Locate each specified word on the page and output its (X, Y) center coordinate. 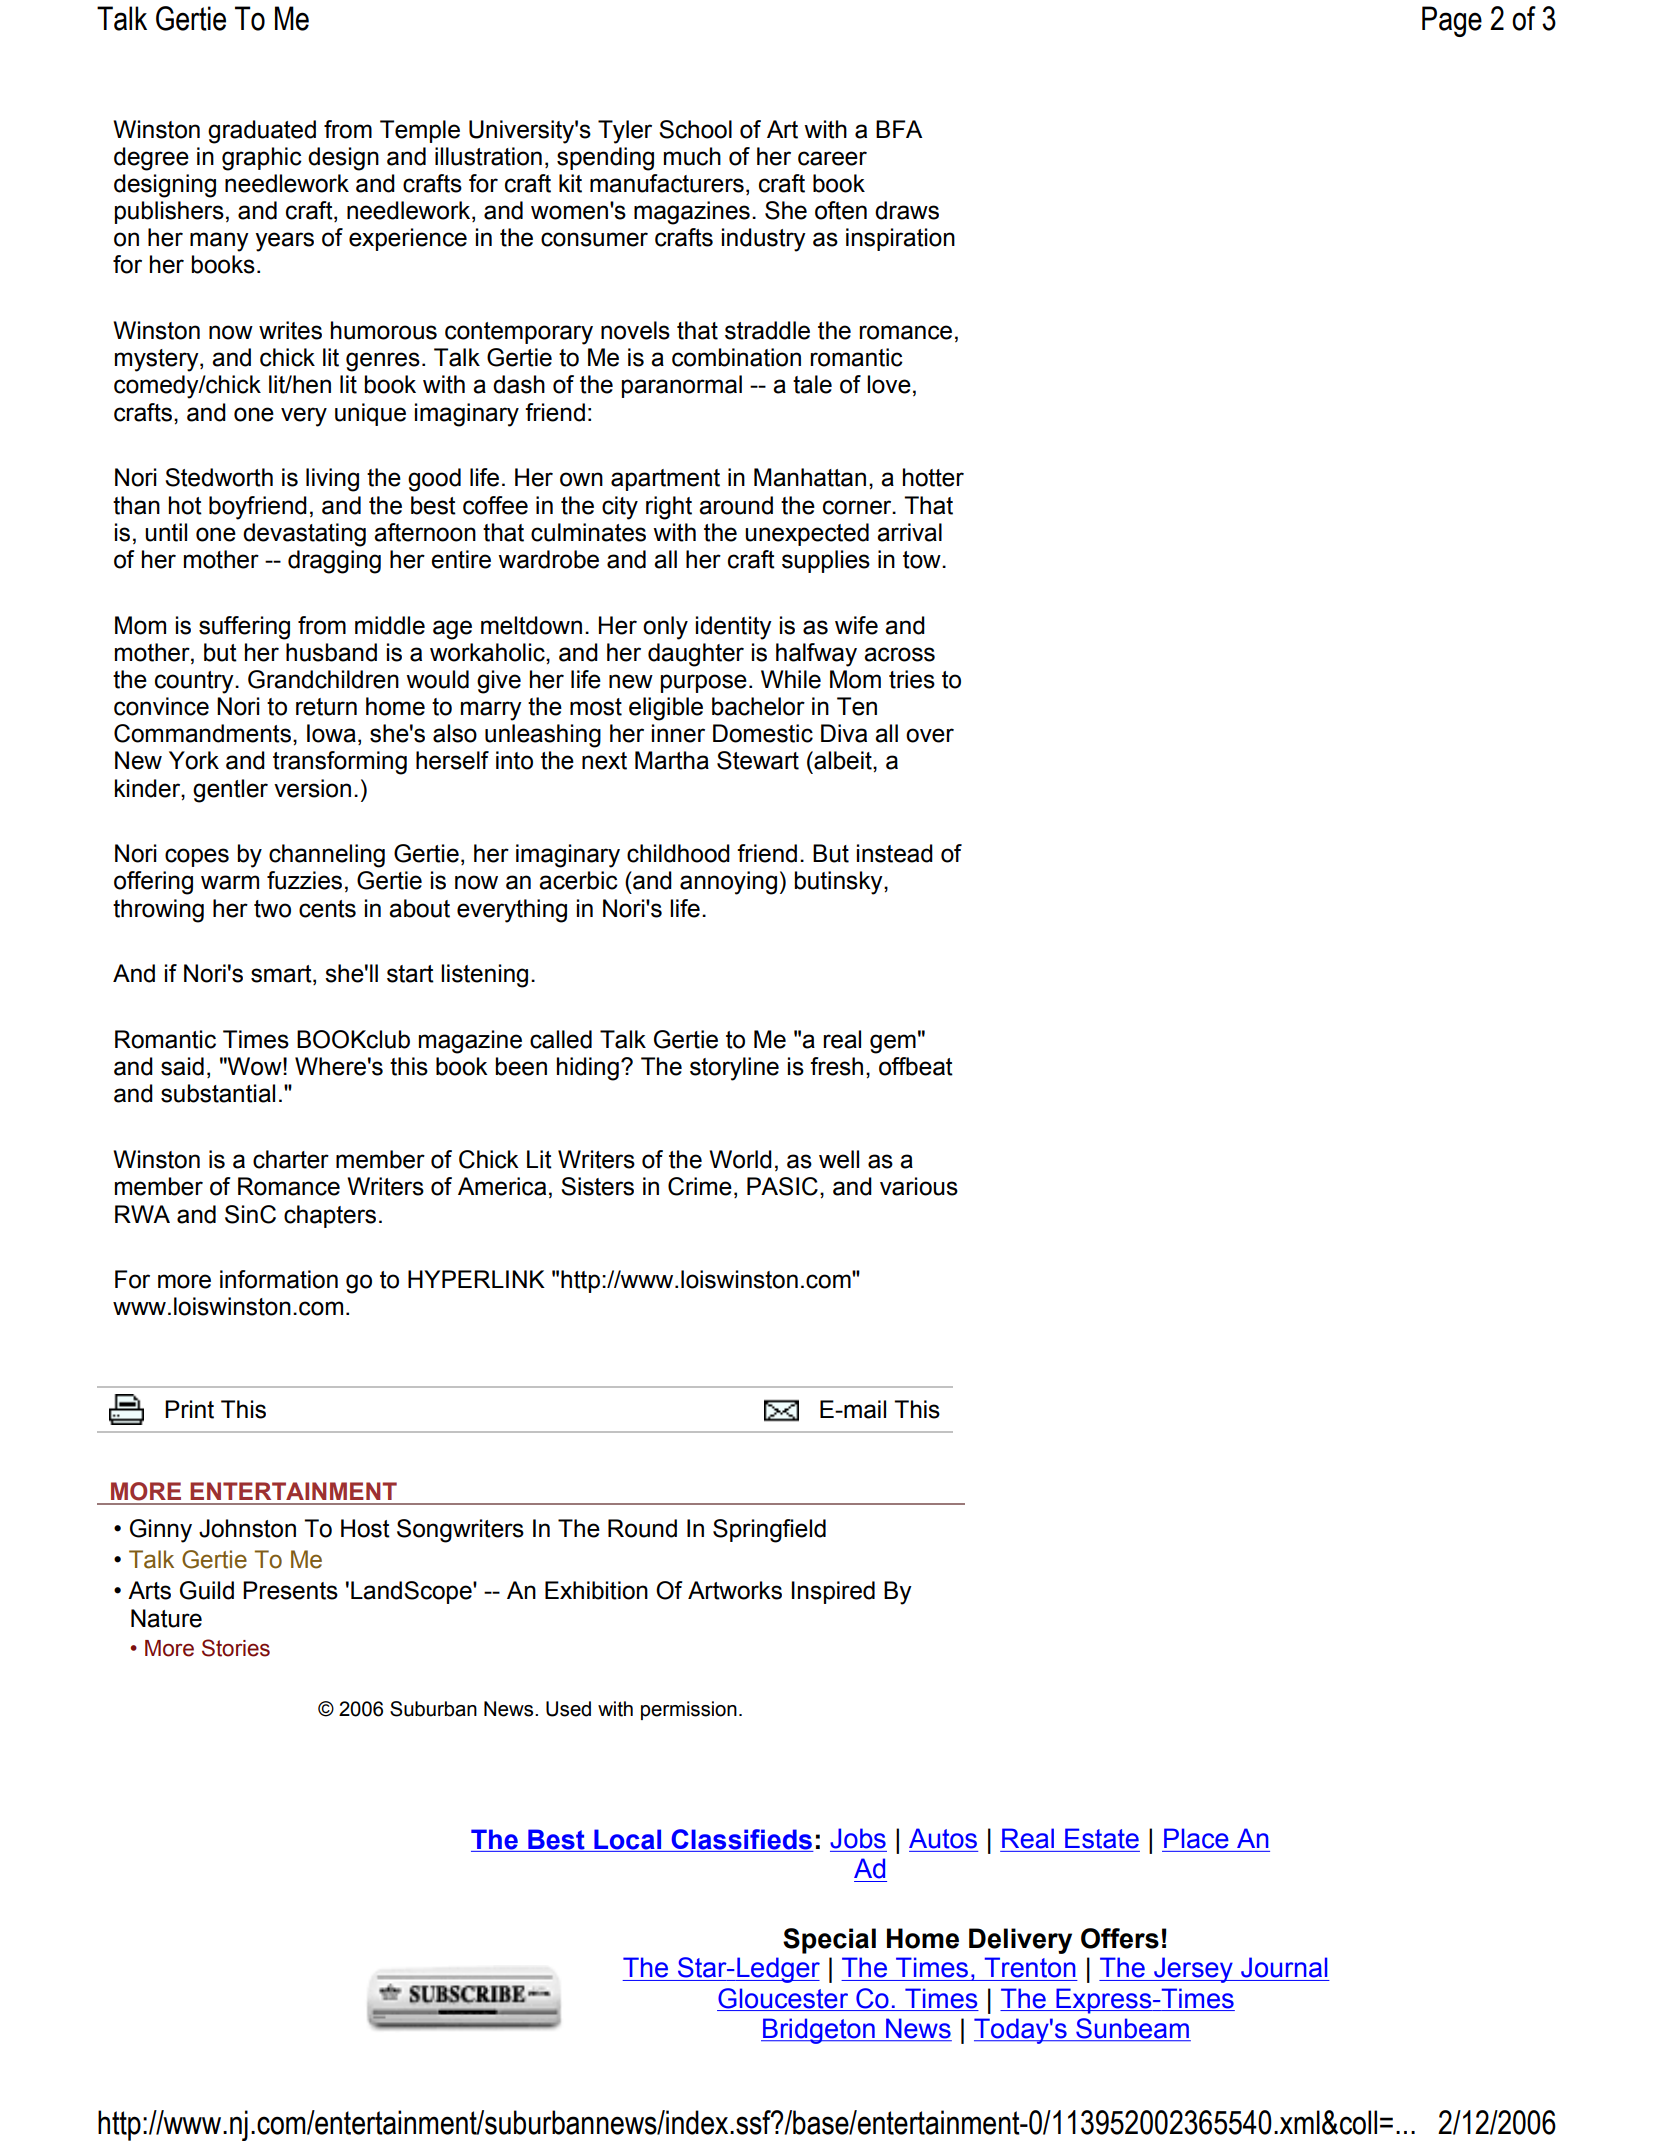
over (930, 735)
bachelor (758, 706)
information (279, 1279)
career (832, 158)
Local (628, 1840)
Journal (1284, 1967)
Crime (700, 1186)
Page (1452, 21)
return (326, 707)
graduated (262, 132)
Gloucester (783, 1998)
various (919, 1186)
